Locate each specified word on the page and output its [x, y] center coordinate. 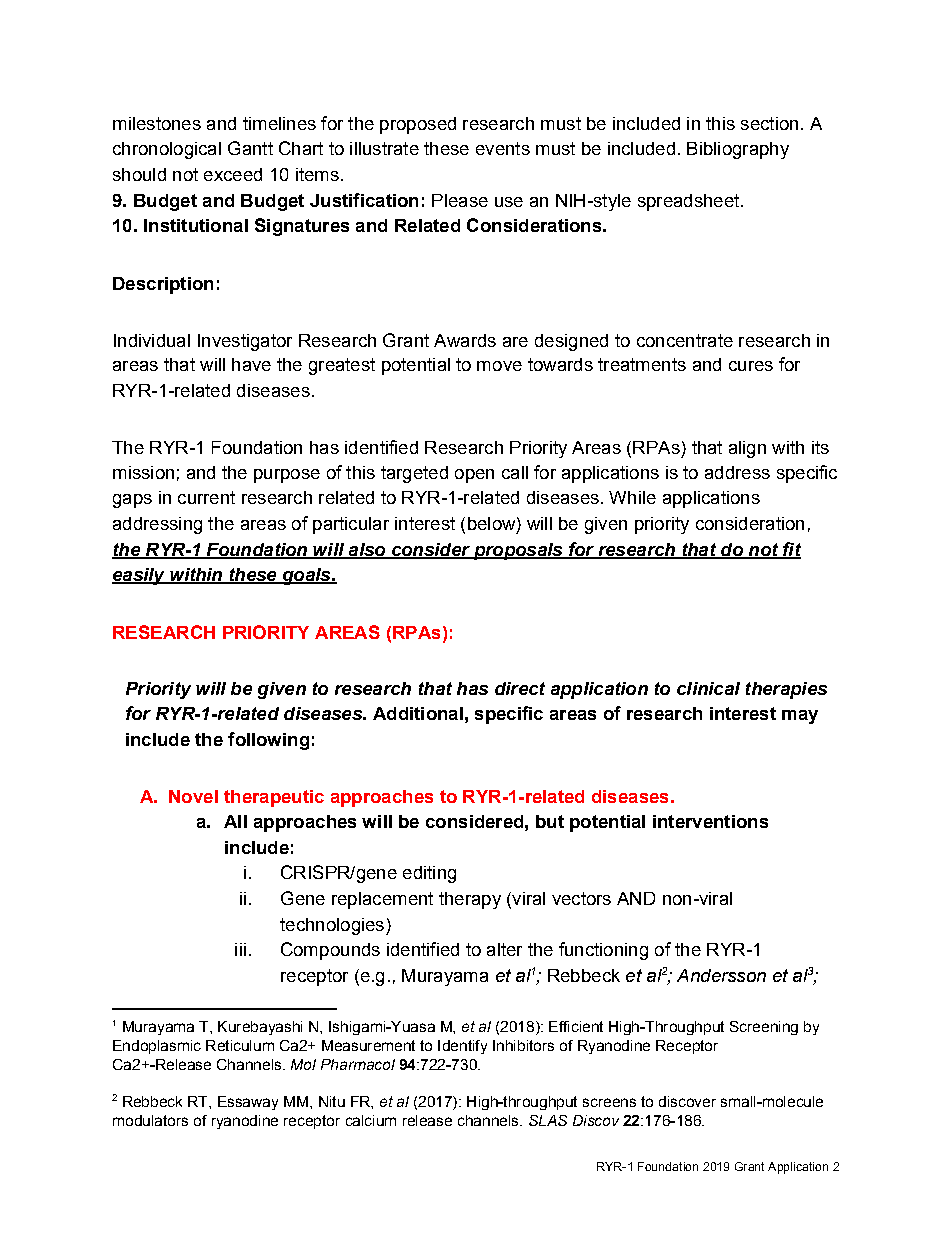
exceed [233, 174]
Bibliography [738, 150]
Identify [462, 1047]
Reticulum [240, 1045]
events [503, 148]
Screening [764, 1028]
